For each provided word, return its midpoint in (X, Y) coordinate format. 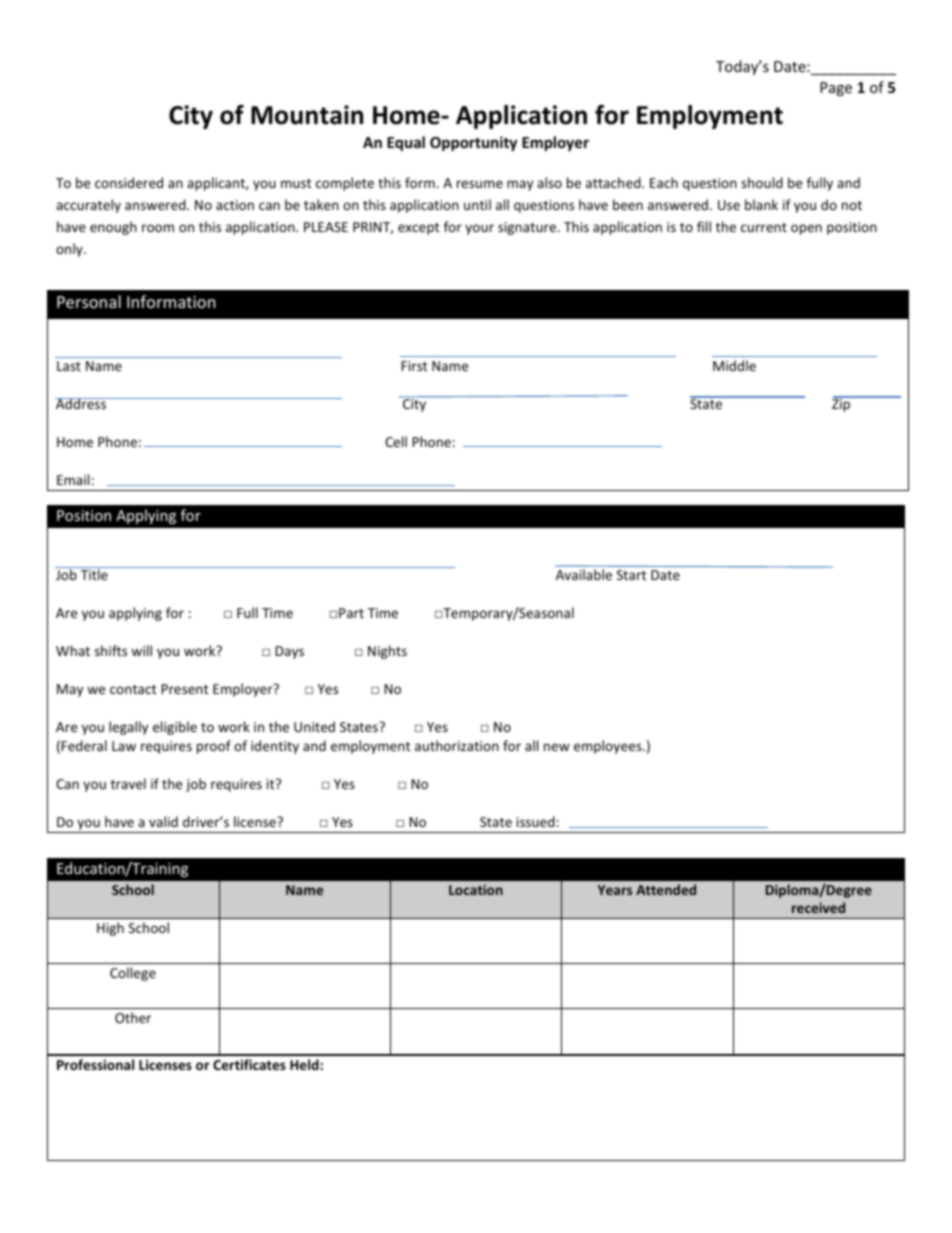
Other (133, 1017)
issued (536, 821)
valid (163, 821)
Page (836, 89)
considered (129, 182)
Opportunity (473, 143)
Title (94, 574)
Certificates (249, 1064)
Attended (666, 889)
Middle (734, 365)
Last (69, 366)
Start (631, 575)
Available (584, 574)
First (414, 366)
